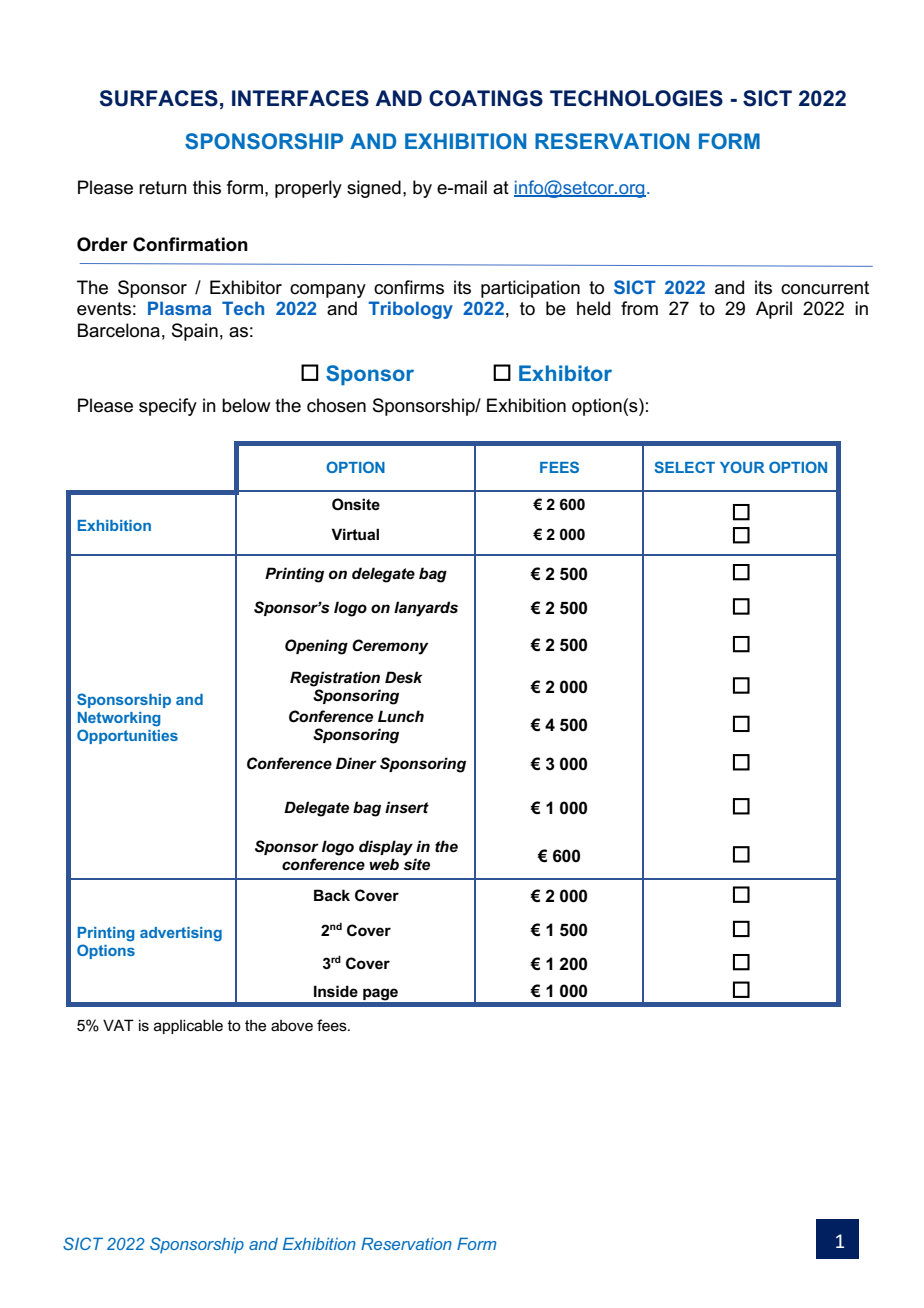 This document has width=924, height=1308. What do you see at coordinates (355, 534) in the document?
I see `Virtual` at bounding box center [355, 534].
